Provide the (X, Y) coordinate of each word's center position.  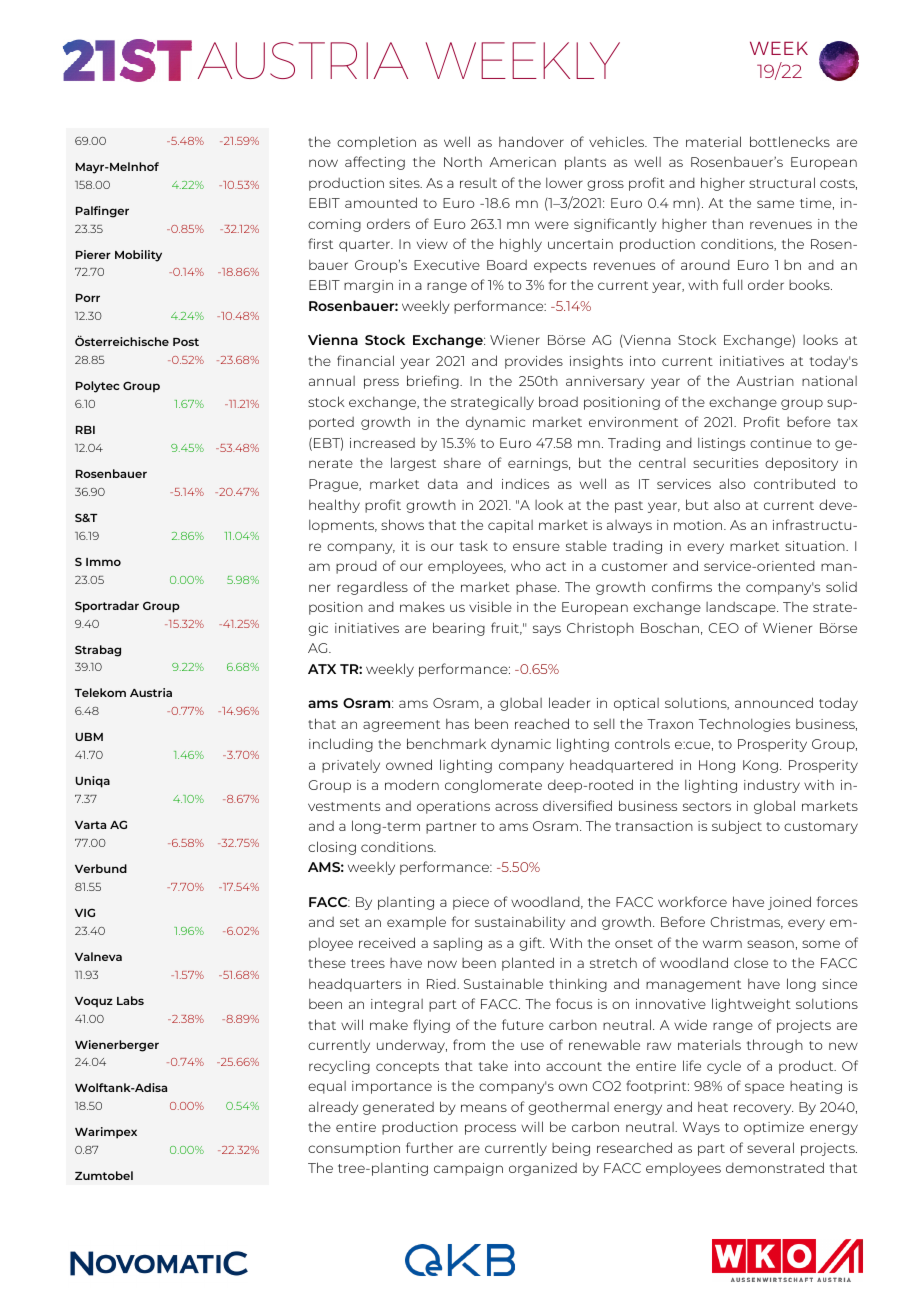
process (490, 1129)
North (463, 161)
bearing (459, 629)
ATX (322, 669)
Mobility (138, 256)
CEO (724, 628)
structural (782, 182)
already (333, 1108)
